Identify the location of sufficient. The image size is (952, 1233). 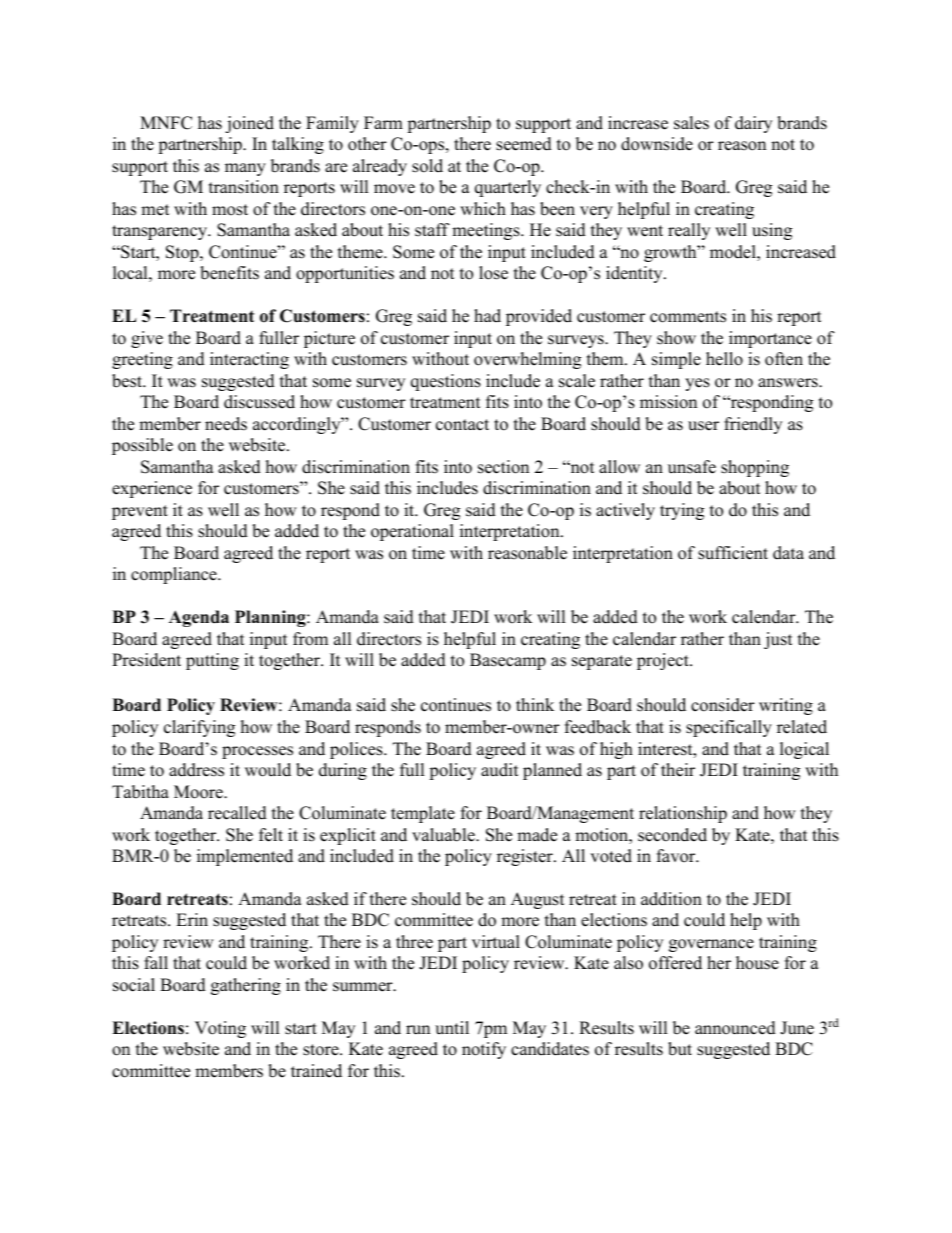
(733, 553).
